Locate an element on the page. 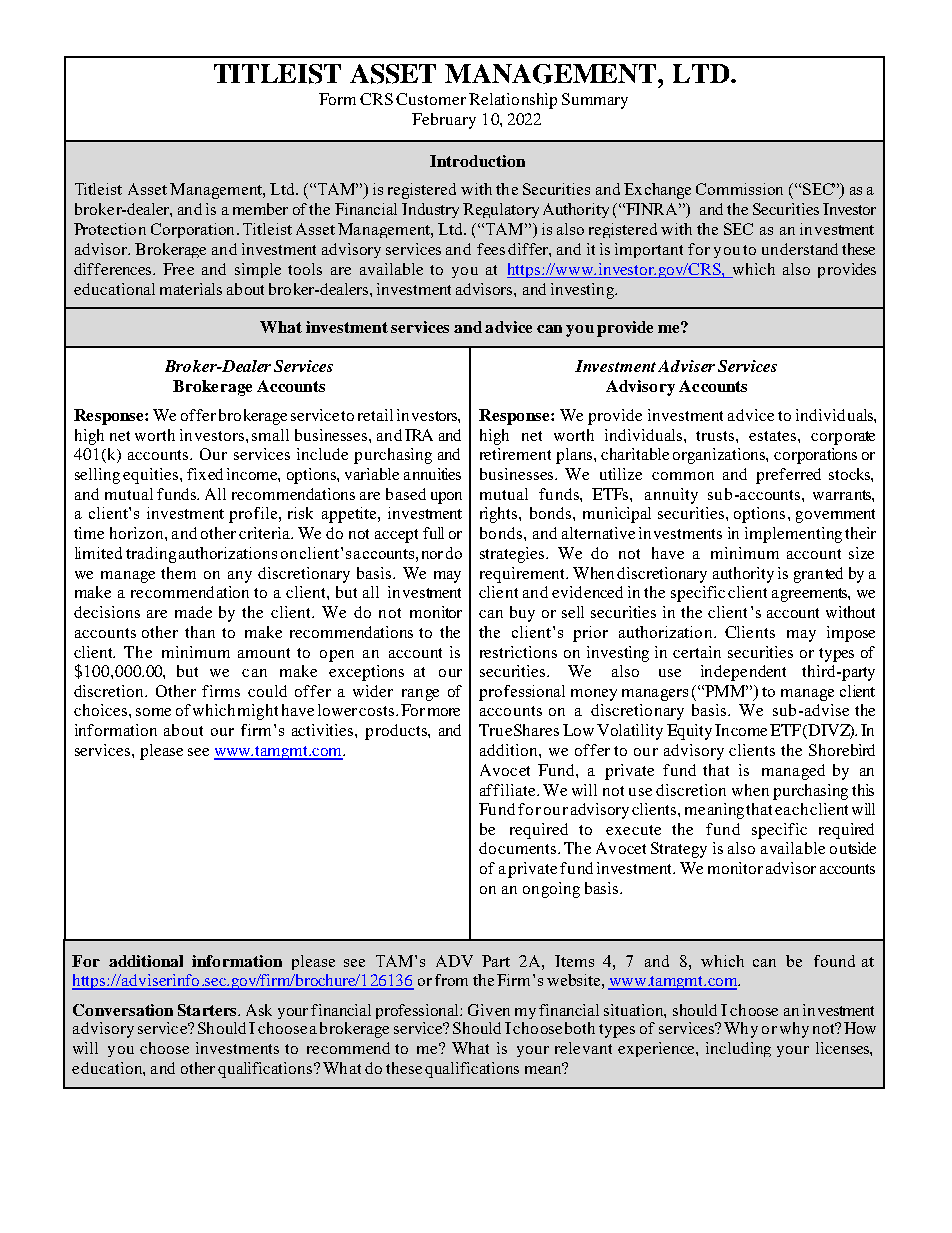 The width and height of the page is (952, 1233). member is located at coordinates (260, 209).
